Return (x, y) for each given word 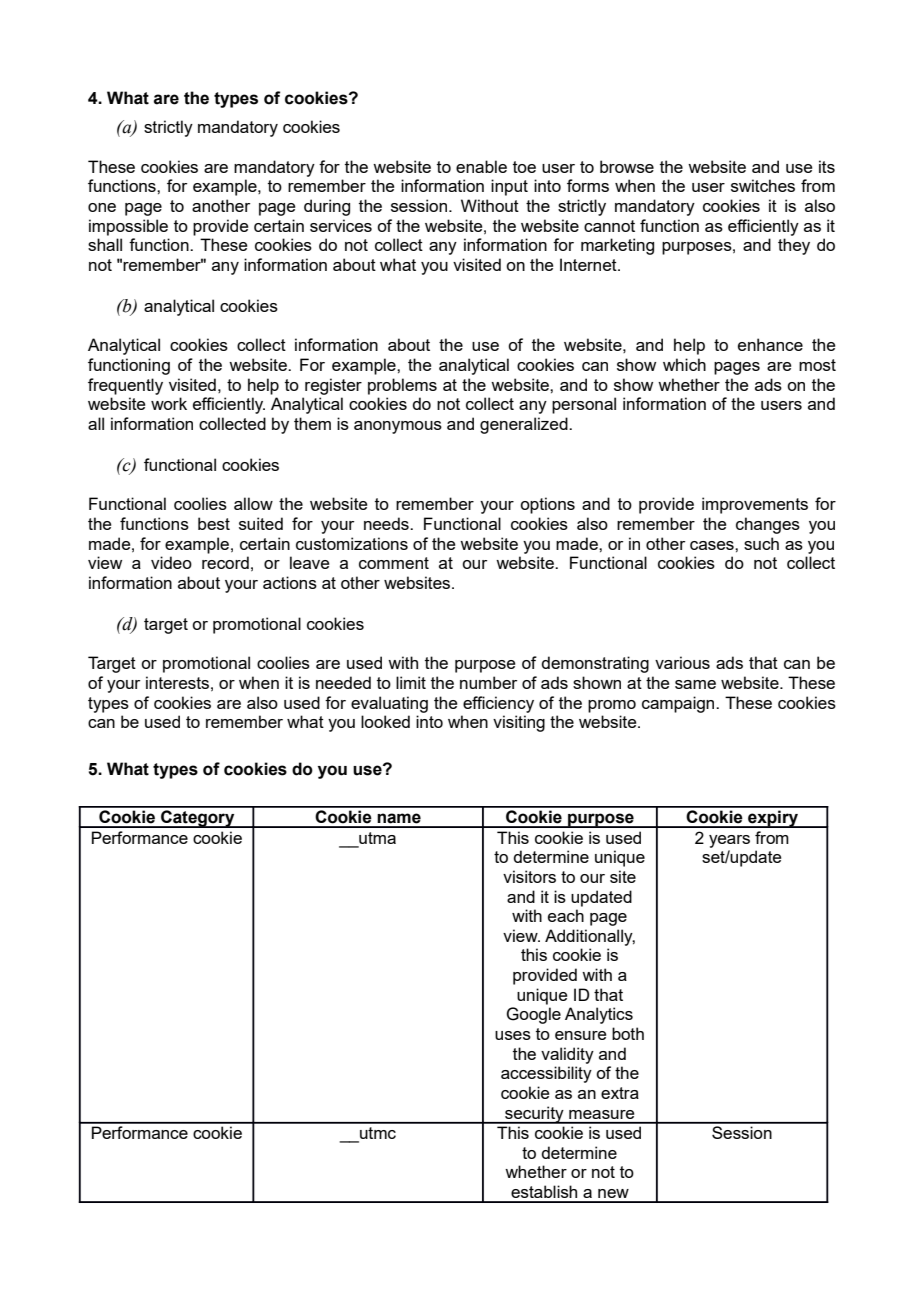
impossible (128, 227)
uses (513, 1035)
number (488, 682)
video (171, 562)
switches (763, 185)
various (682, 662)
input (509, 187)
